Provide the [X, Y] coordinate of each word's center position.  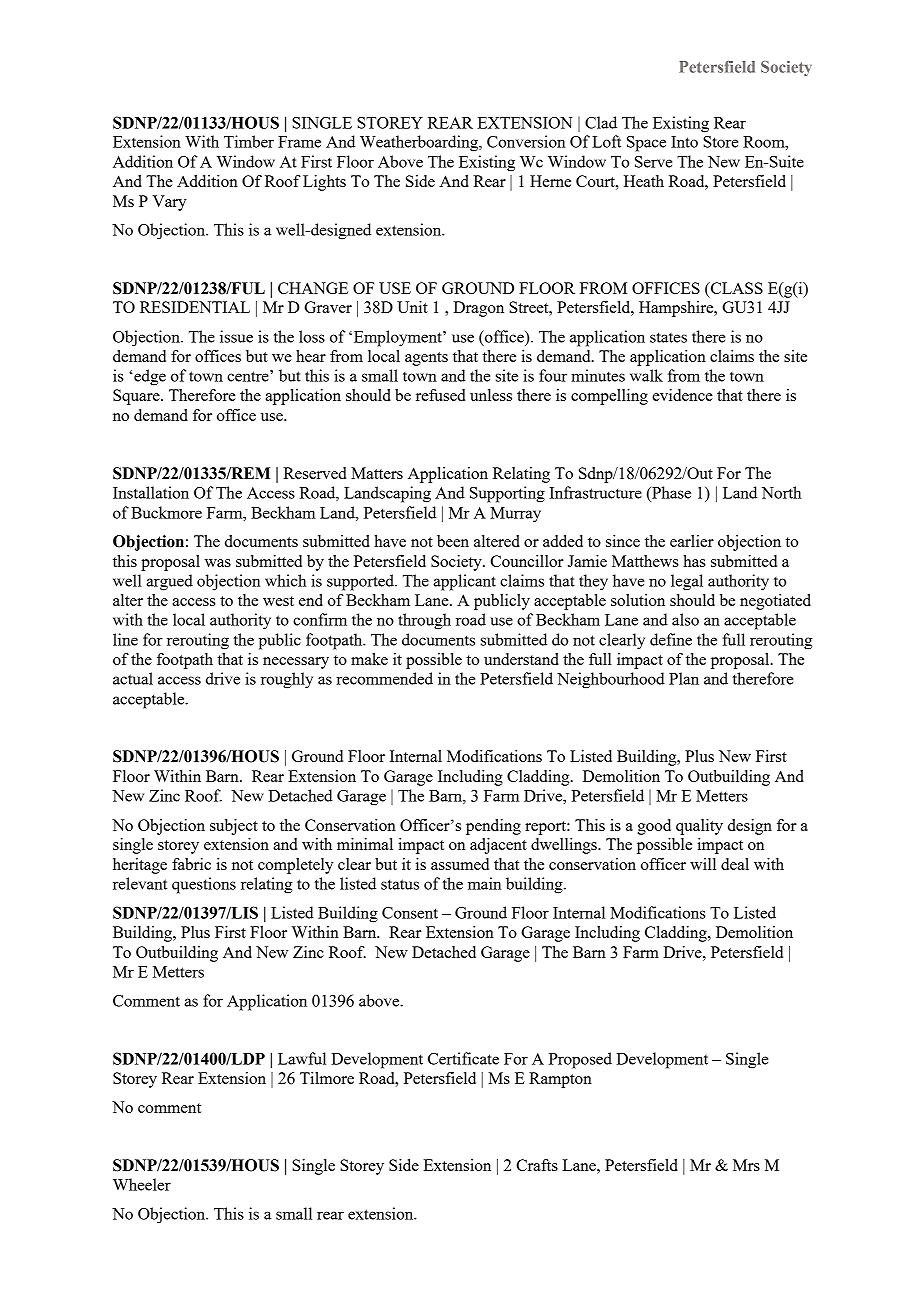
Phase [670, 492]
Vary [169, 203]
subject [234, 827]
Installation [151, 492]
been [453, 541]
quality [699, 827]
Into [684, 142]
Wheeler [142, 1184]
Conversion [526, 141]
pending [493, 827]
